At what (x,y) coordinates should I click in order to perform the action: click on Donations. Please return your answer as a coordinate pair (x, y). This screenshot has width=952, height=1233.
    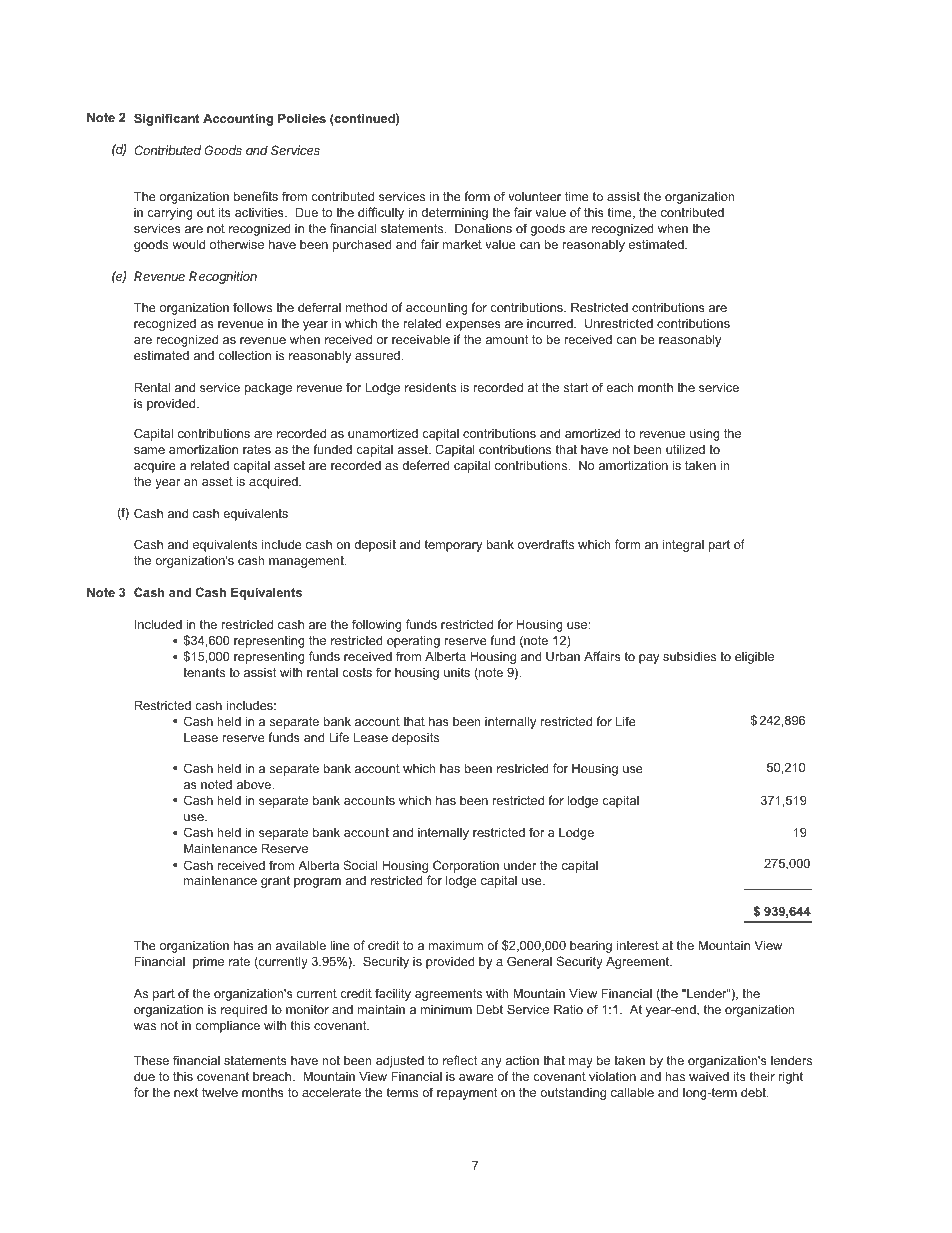
    Looking at the image, I should click on (483, 228).
